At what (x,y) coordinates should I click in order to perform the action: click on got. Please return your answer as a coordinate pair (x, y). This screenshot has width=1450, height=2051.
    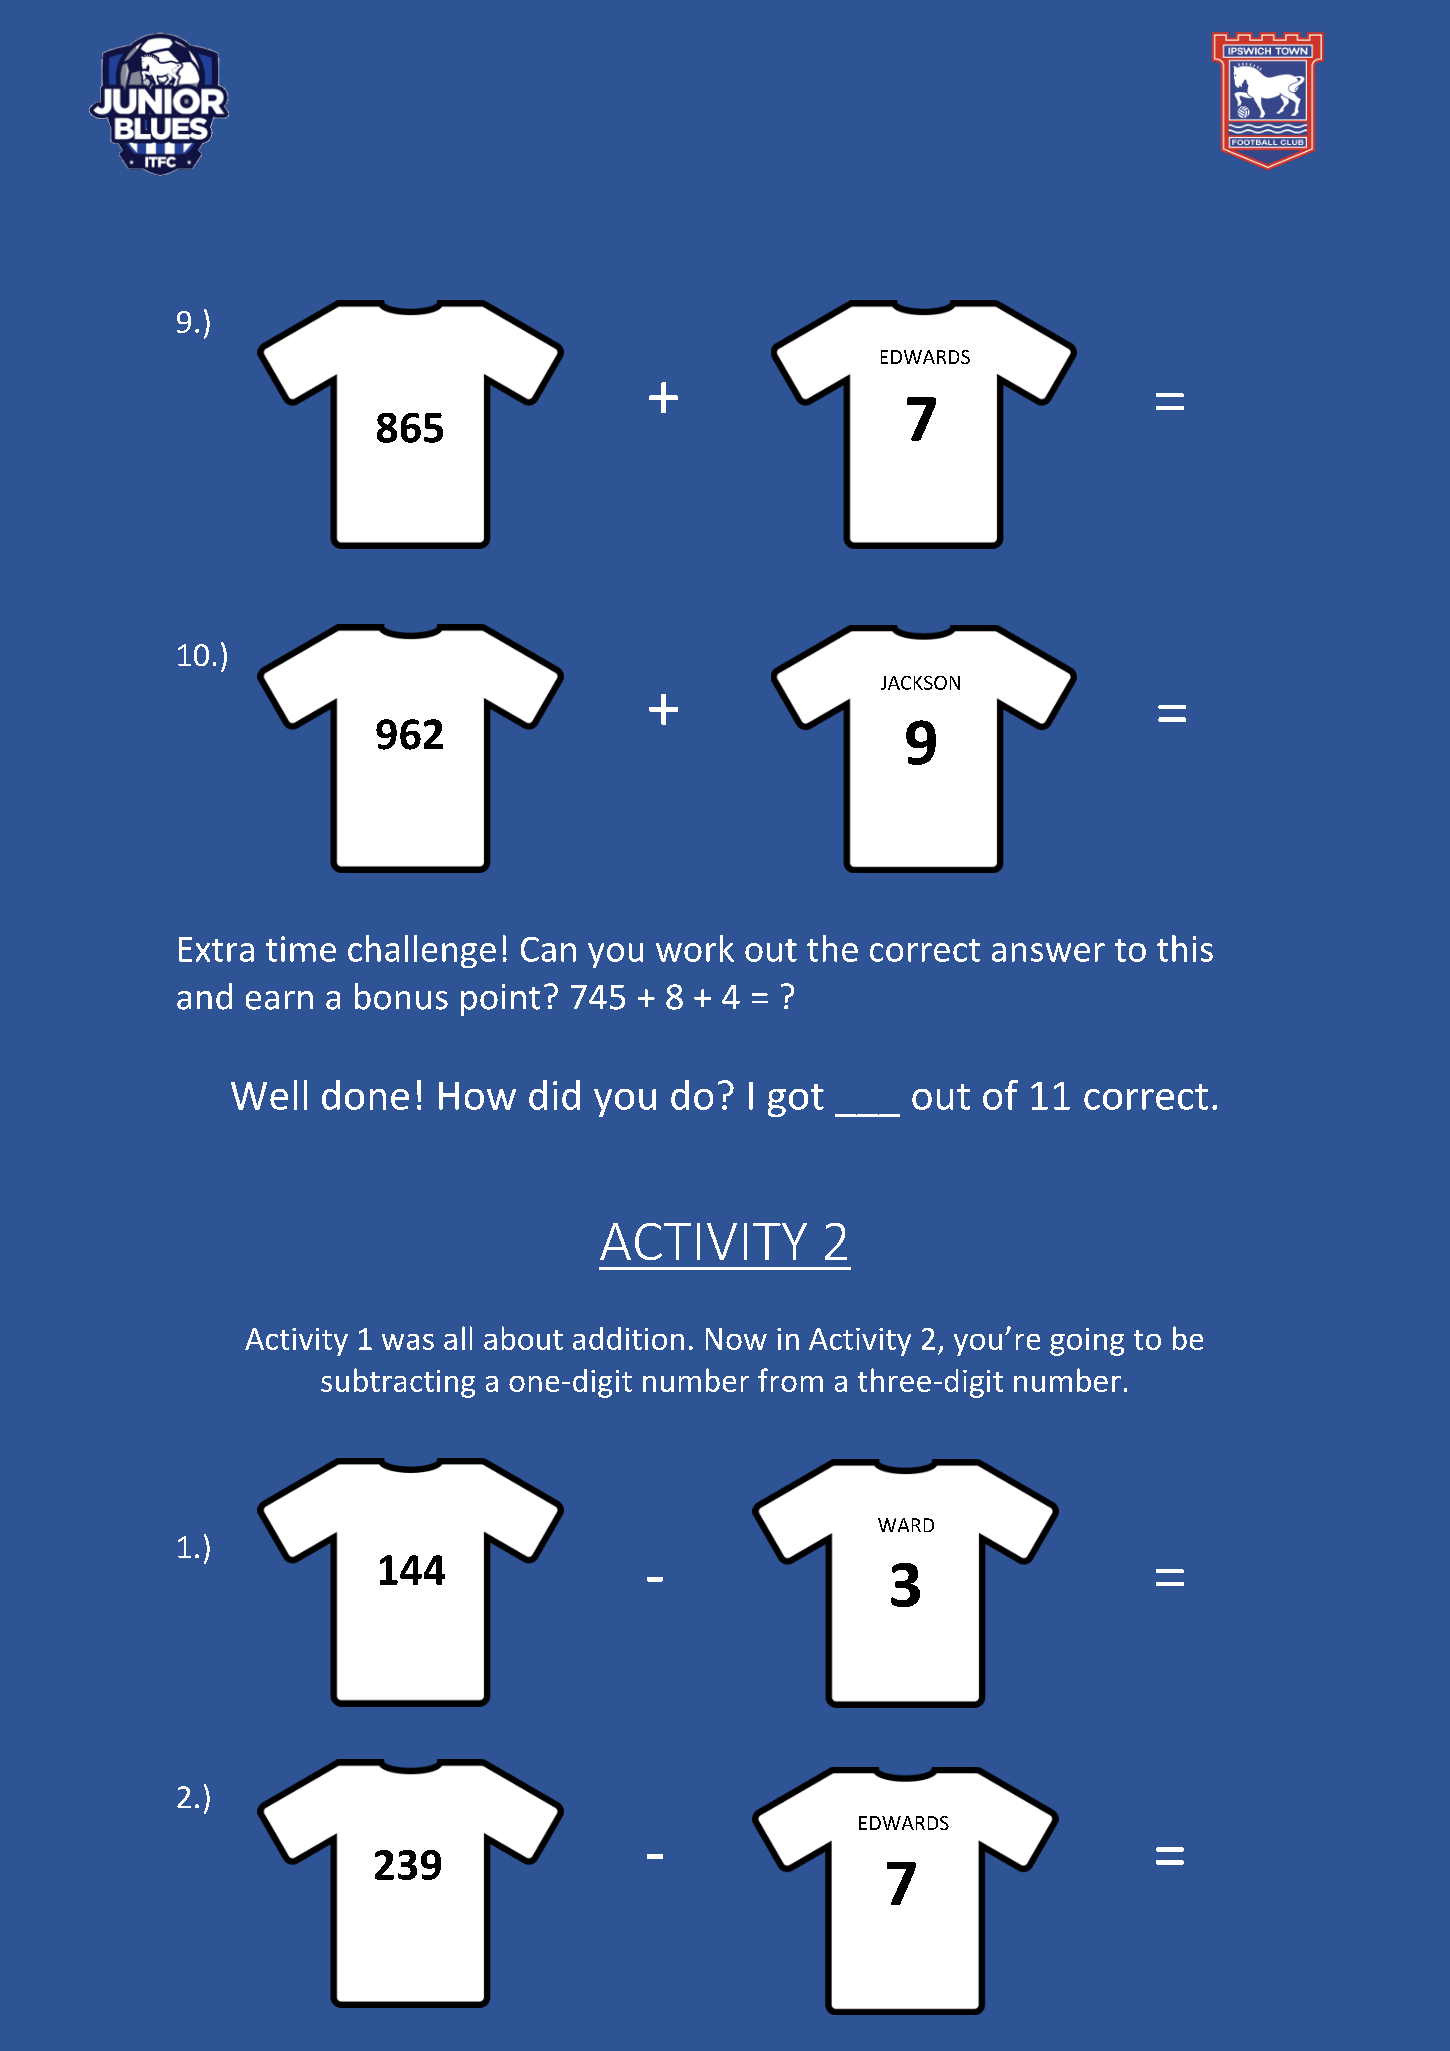
    Looking at the image, I should click on (796, 1100).
